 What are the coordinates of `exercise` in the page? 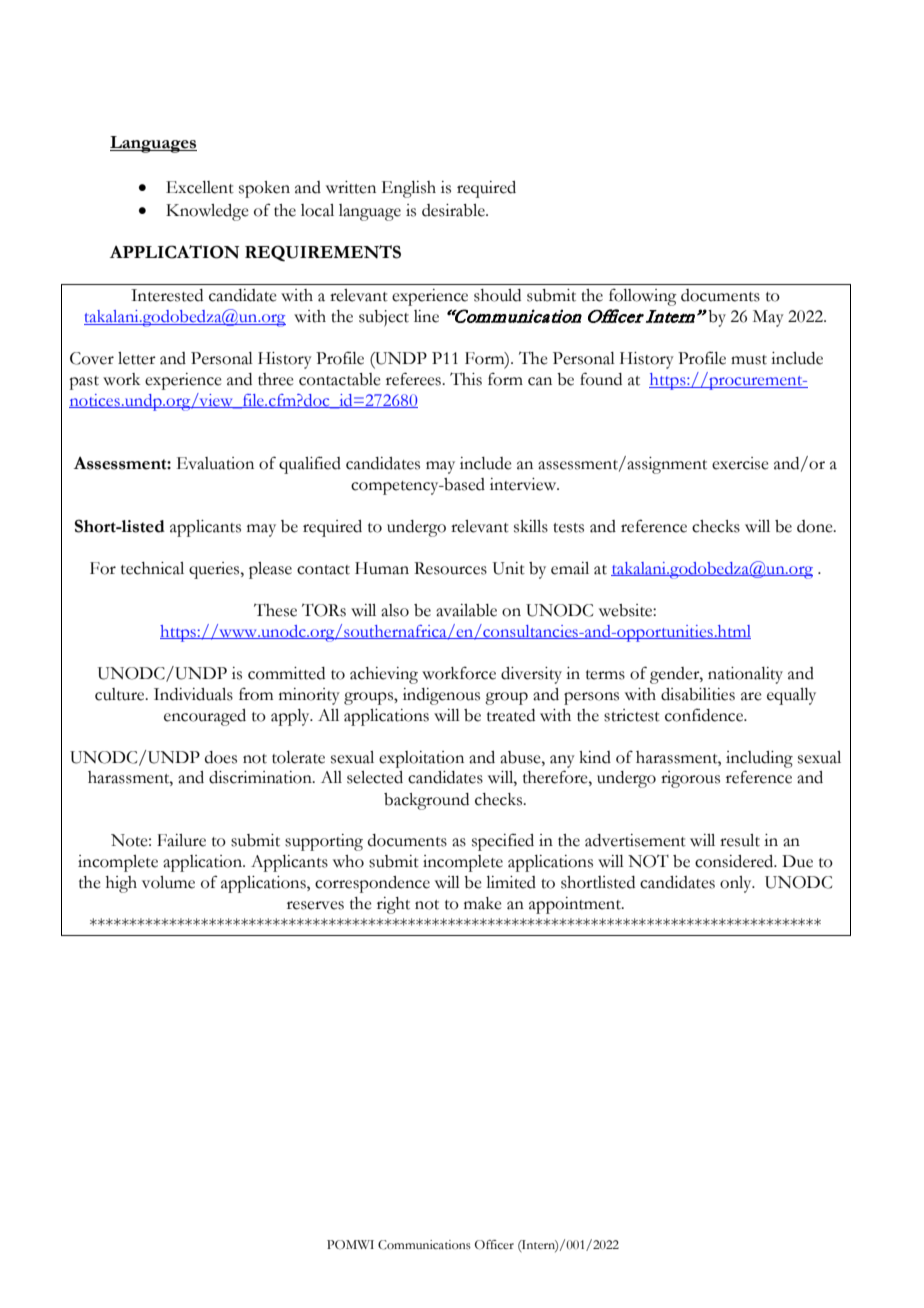 It's located at (740, 463).
